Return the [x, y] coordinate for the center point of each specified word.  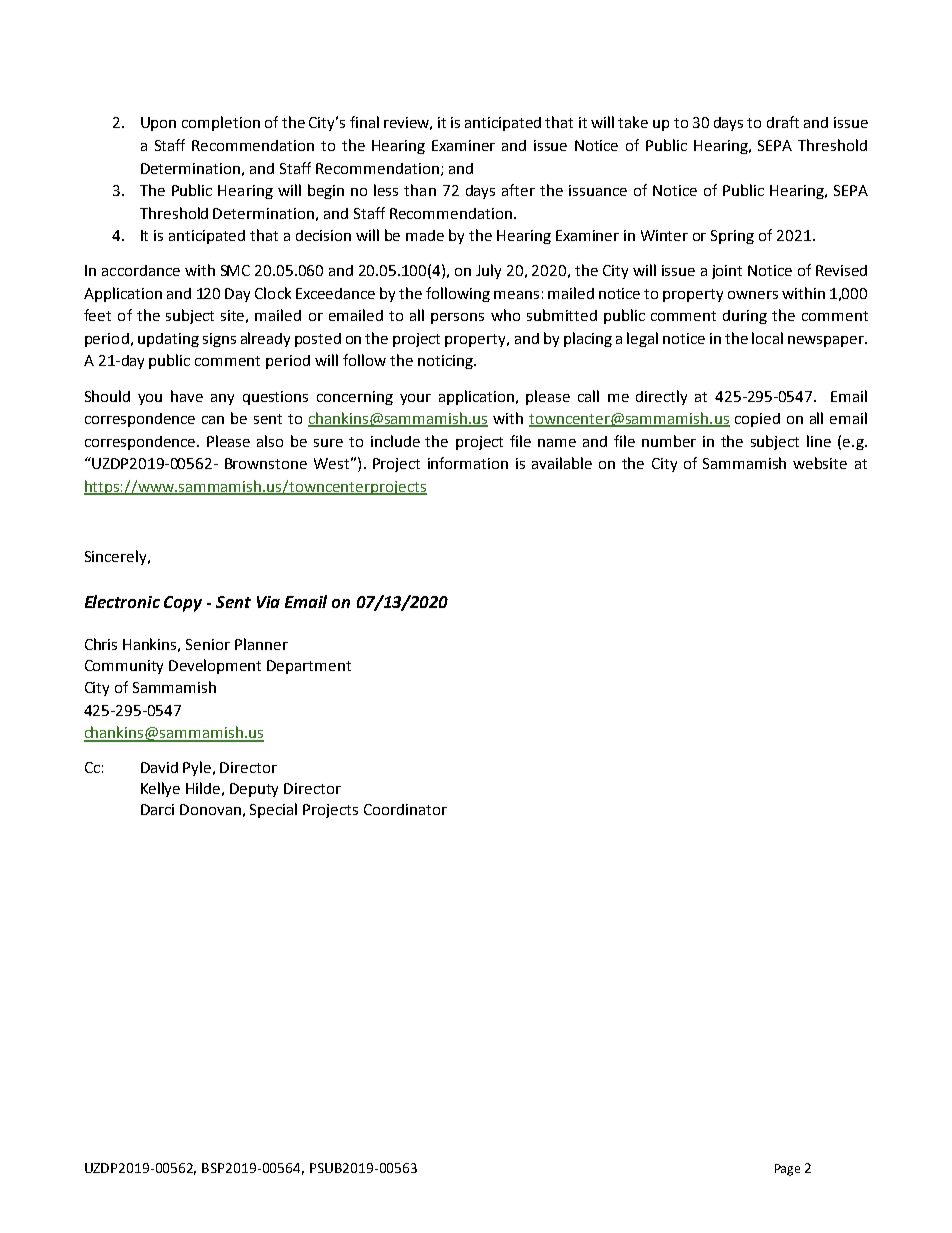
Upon [158, 124]
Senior [208, 644]
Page [787, 1170]
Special [273, 810]
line [819, 441]
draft [783, 122]
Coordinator [405, 809]
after [518, 190]
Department [309, 667]
